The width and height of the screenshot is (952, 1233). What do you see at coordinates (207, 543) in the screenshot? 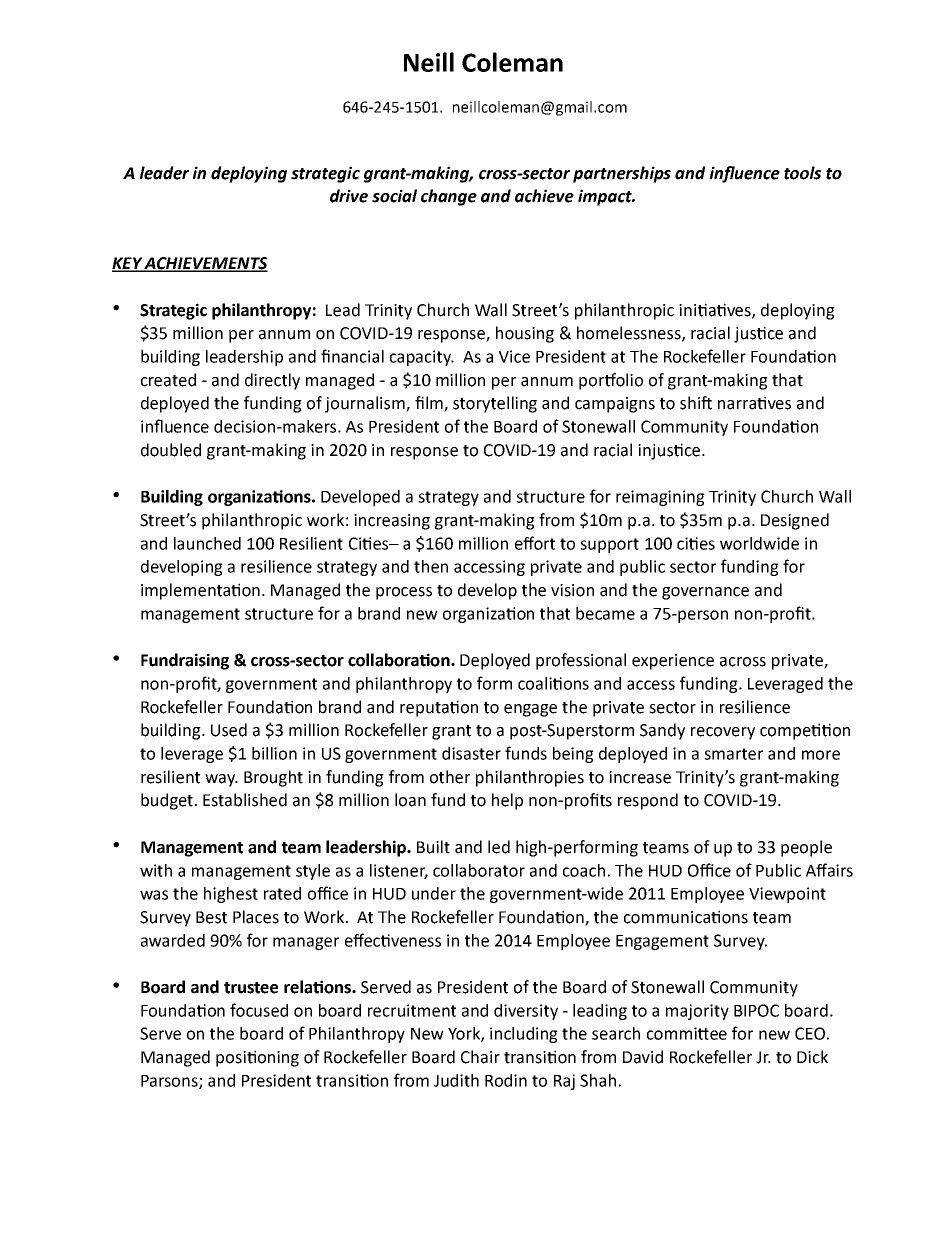
I see `launched` at bounding box center [207, 543].
